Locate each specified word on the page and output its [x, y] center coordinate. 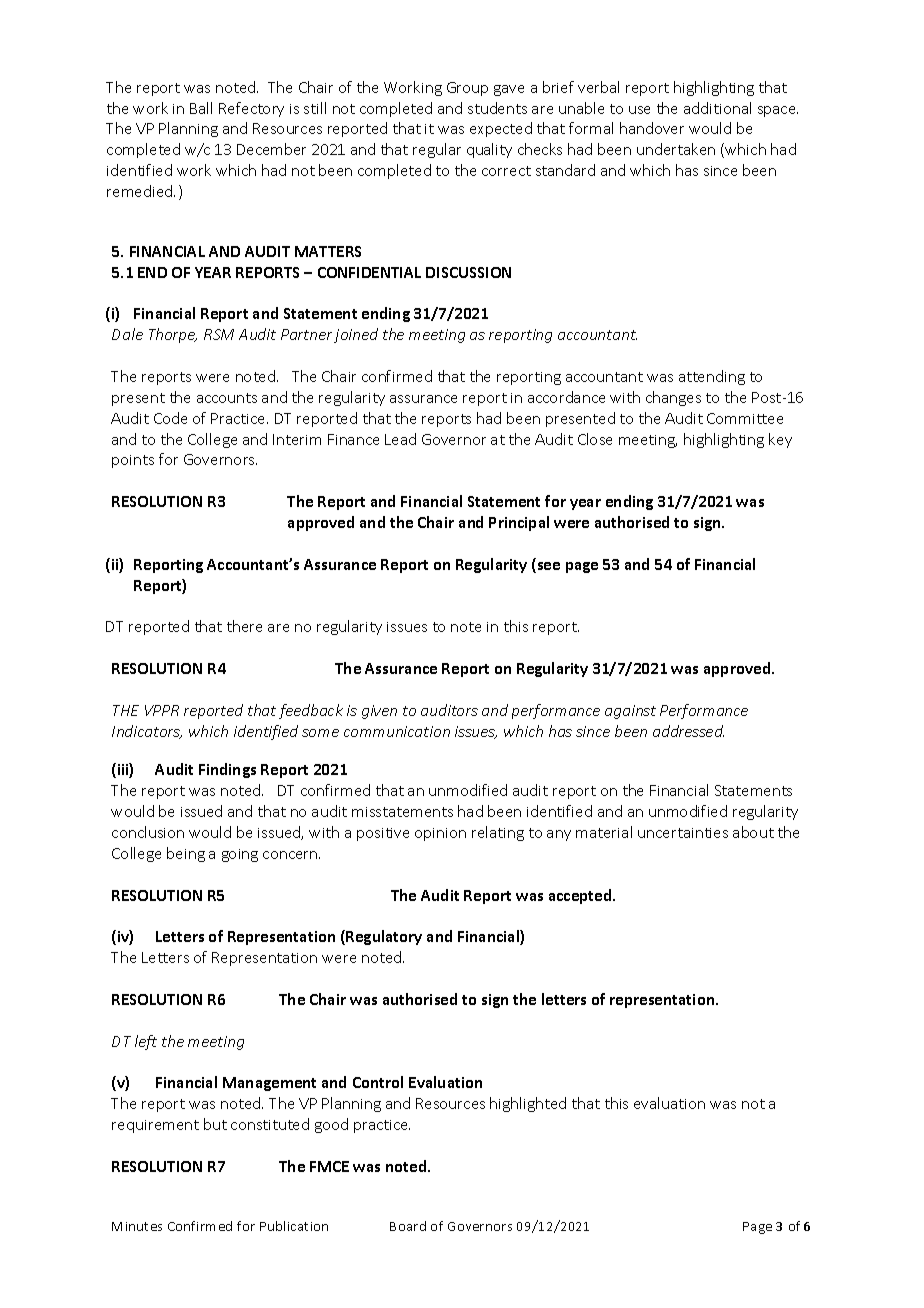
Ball [201, 108]
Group [467, 89]
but [215, 1124]
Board [408, 1226]
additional [717, 108]
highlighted [528, 1104]
